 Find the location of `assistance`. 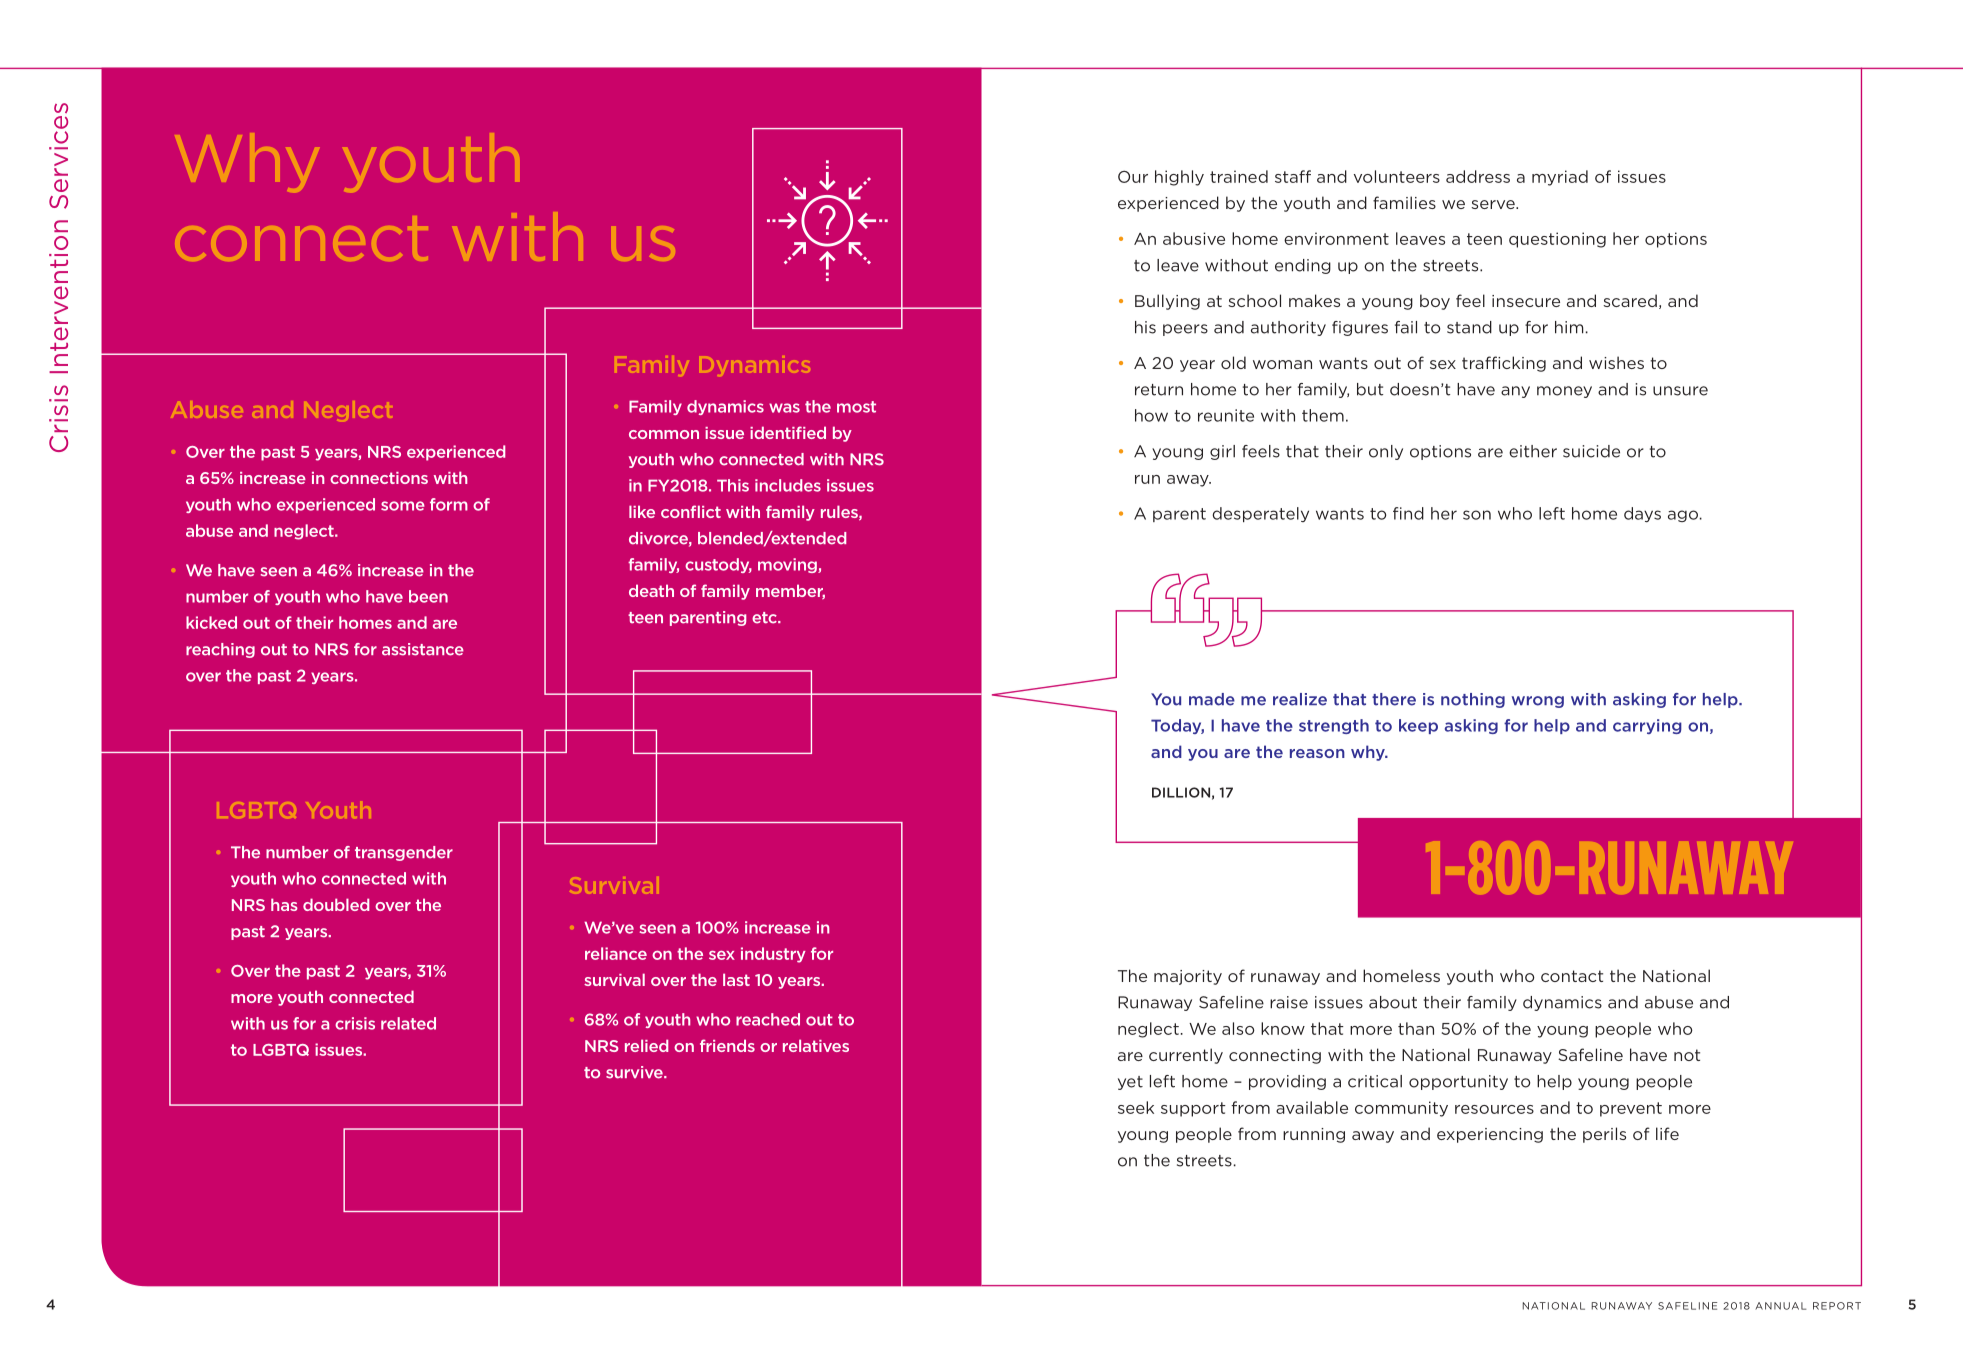

assistance is located at coordinates (423, 649).
